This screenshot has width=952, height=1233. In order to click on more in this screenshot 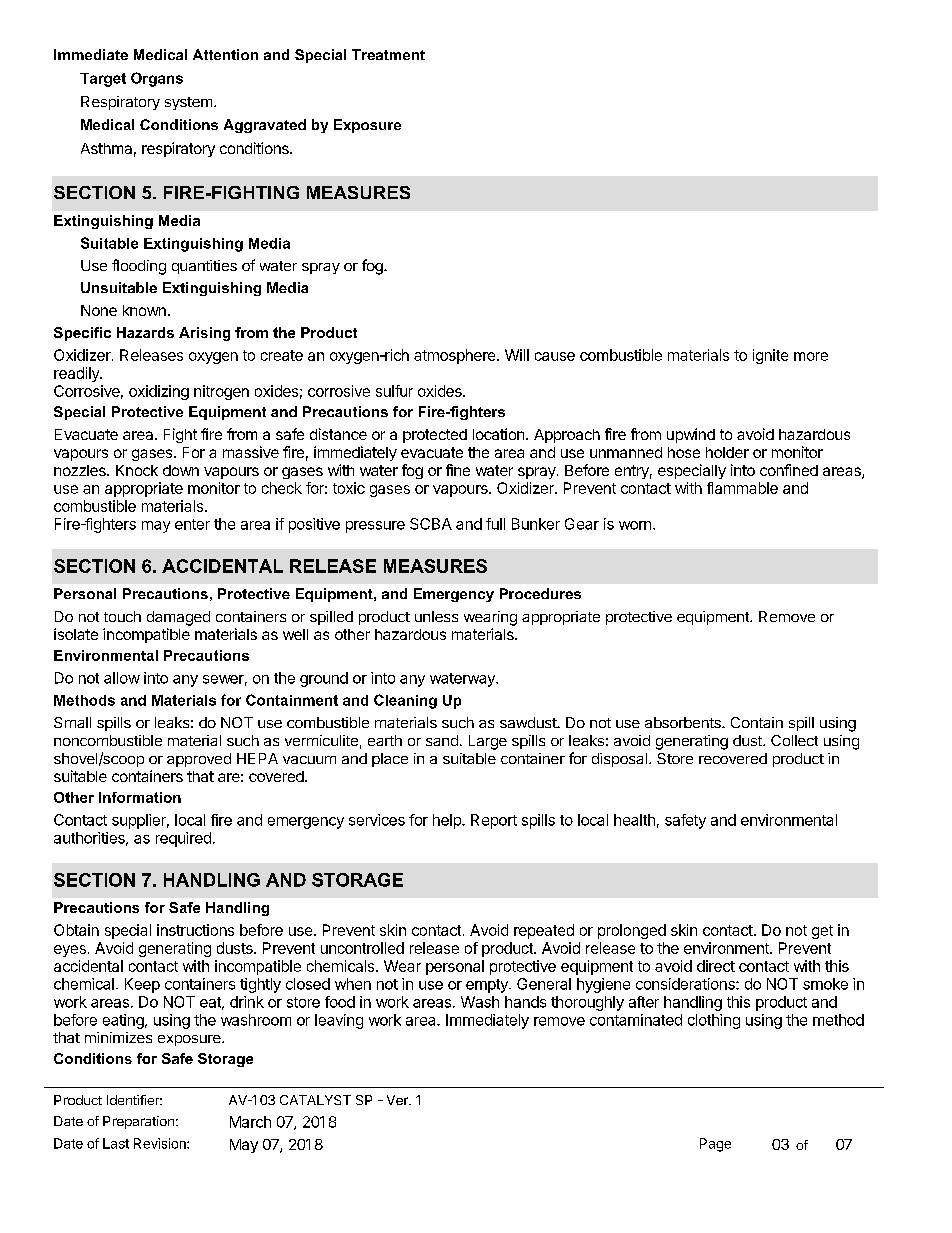, I will do `click(811, 356)`.
